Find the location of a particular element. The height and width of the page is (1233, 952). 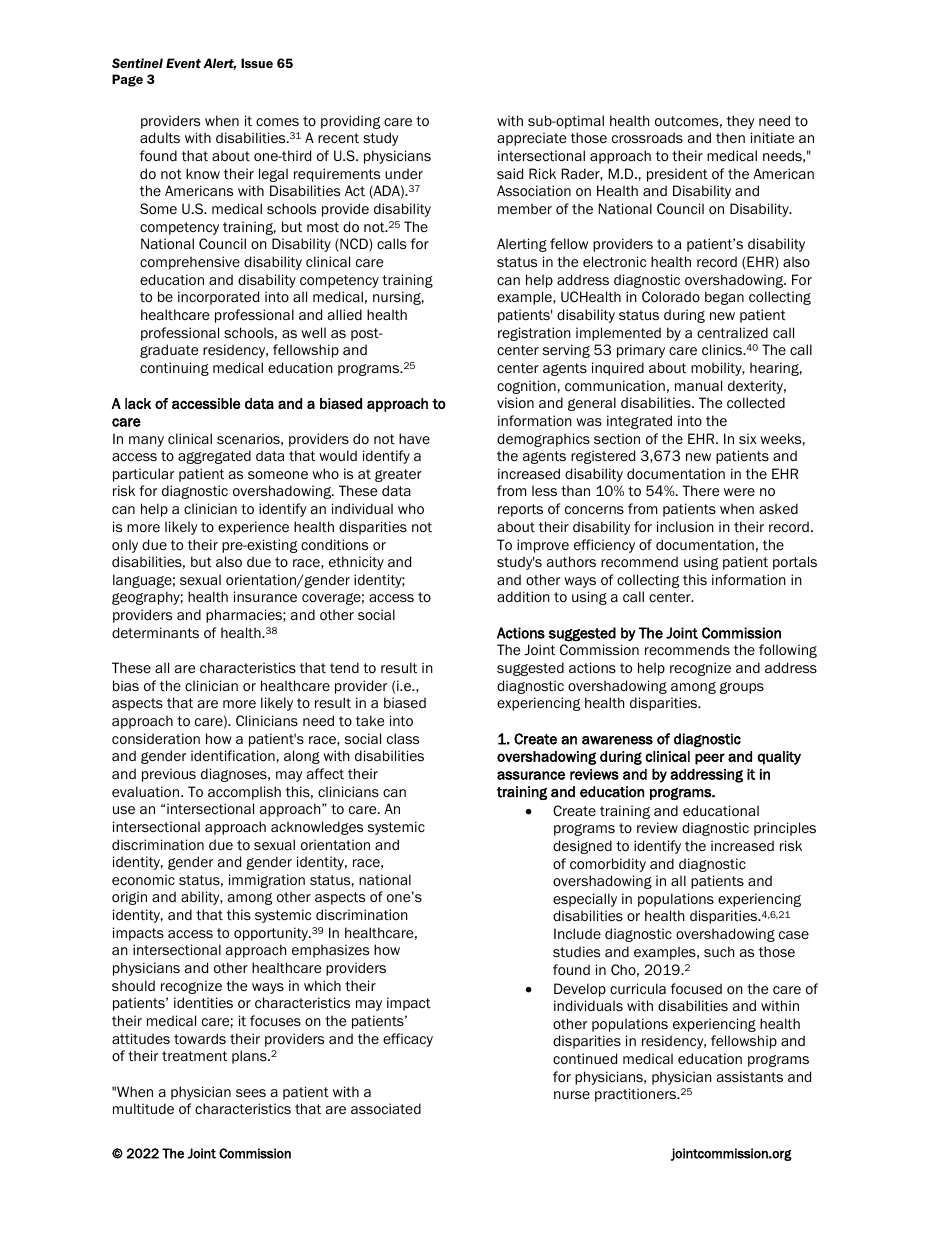

Event is located at coordinates (183, 63).
